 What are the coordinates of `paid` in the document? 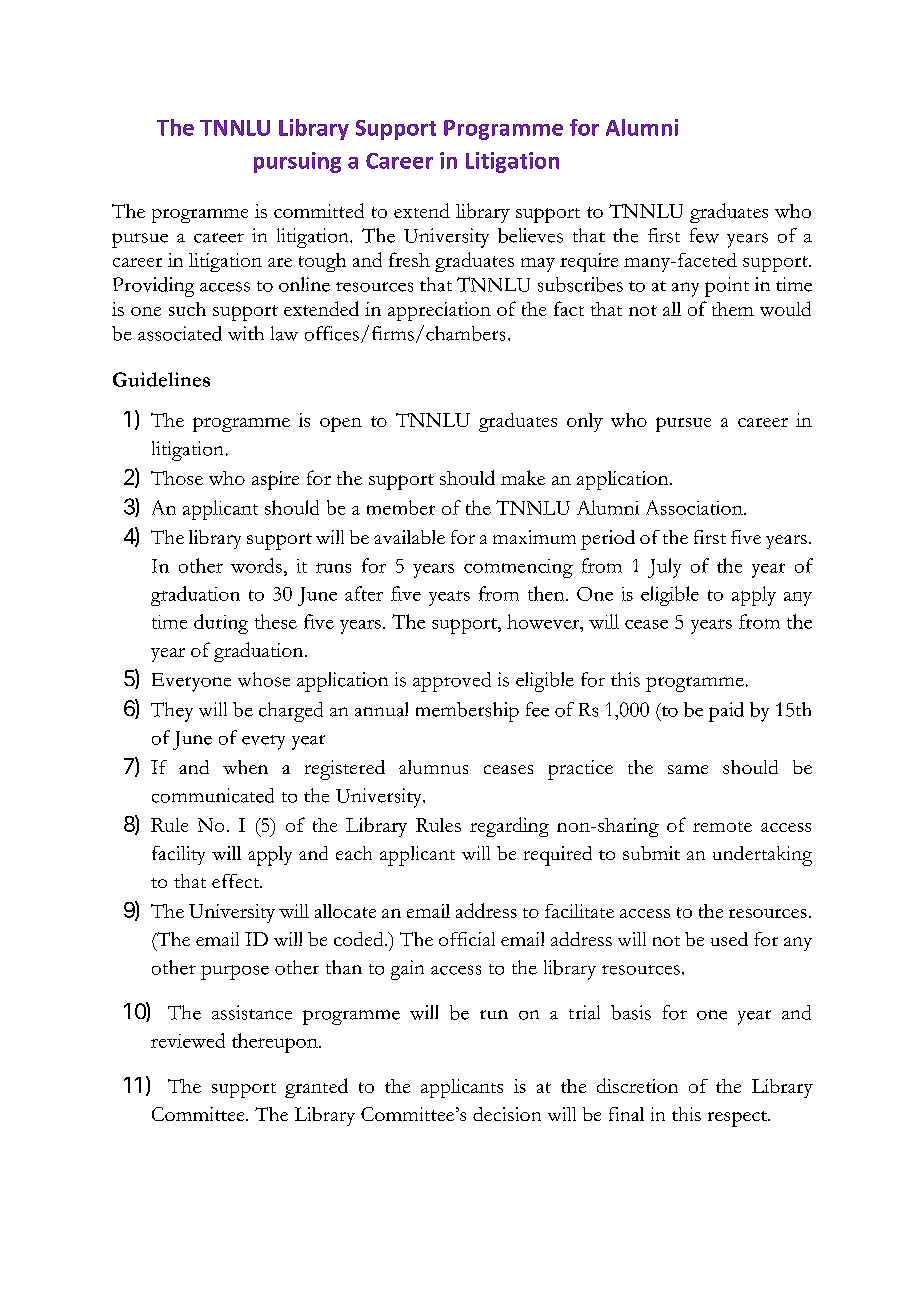 It's located at (726, 712).
